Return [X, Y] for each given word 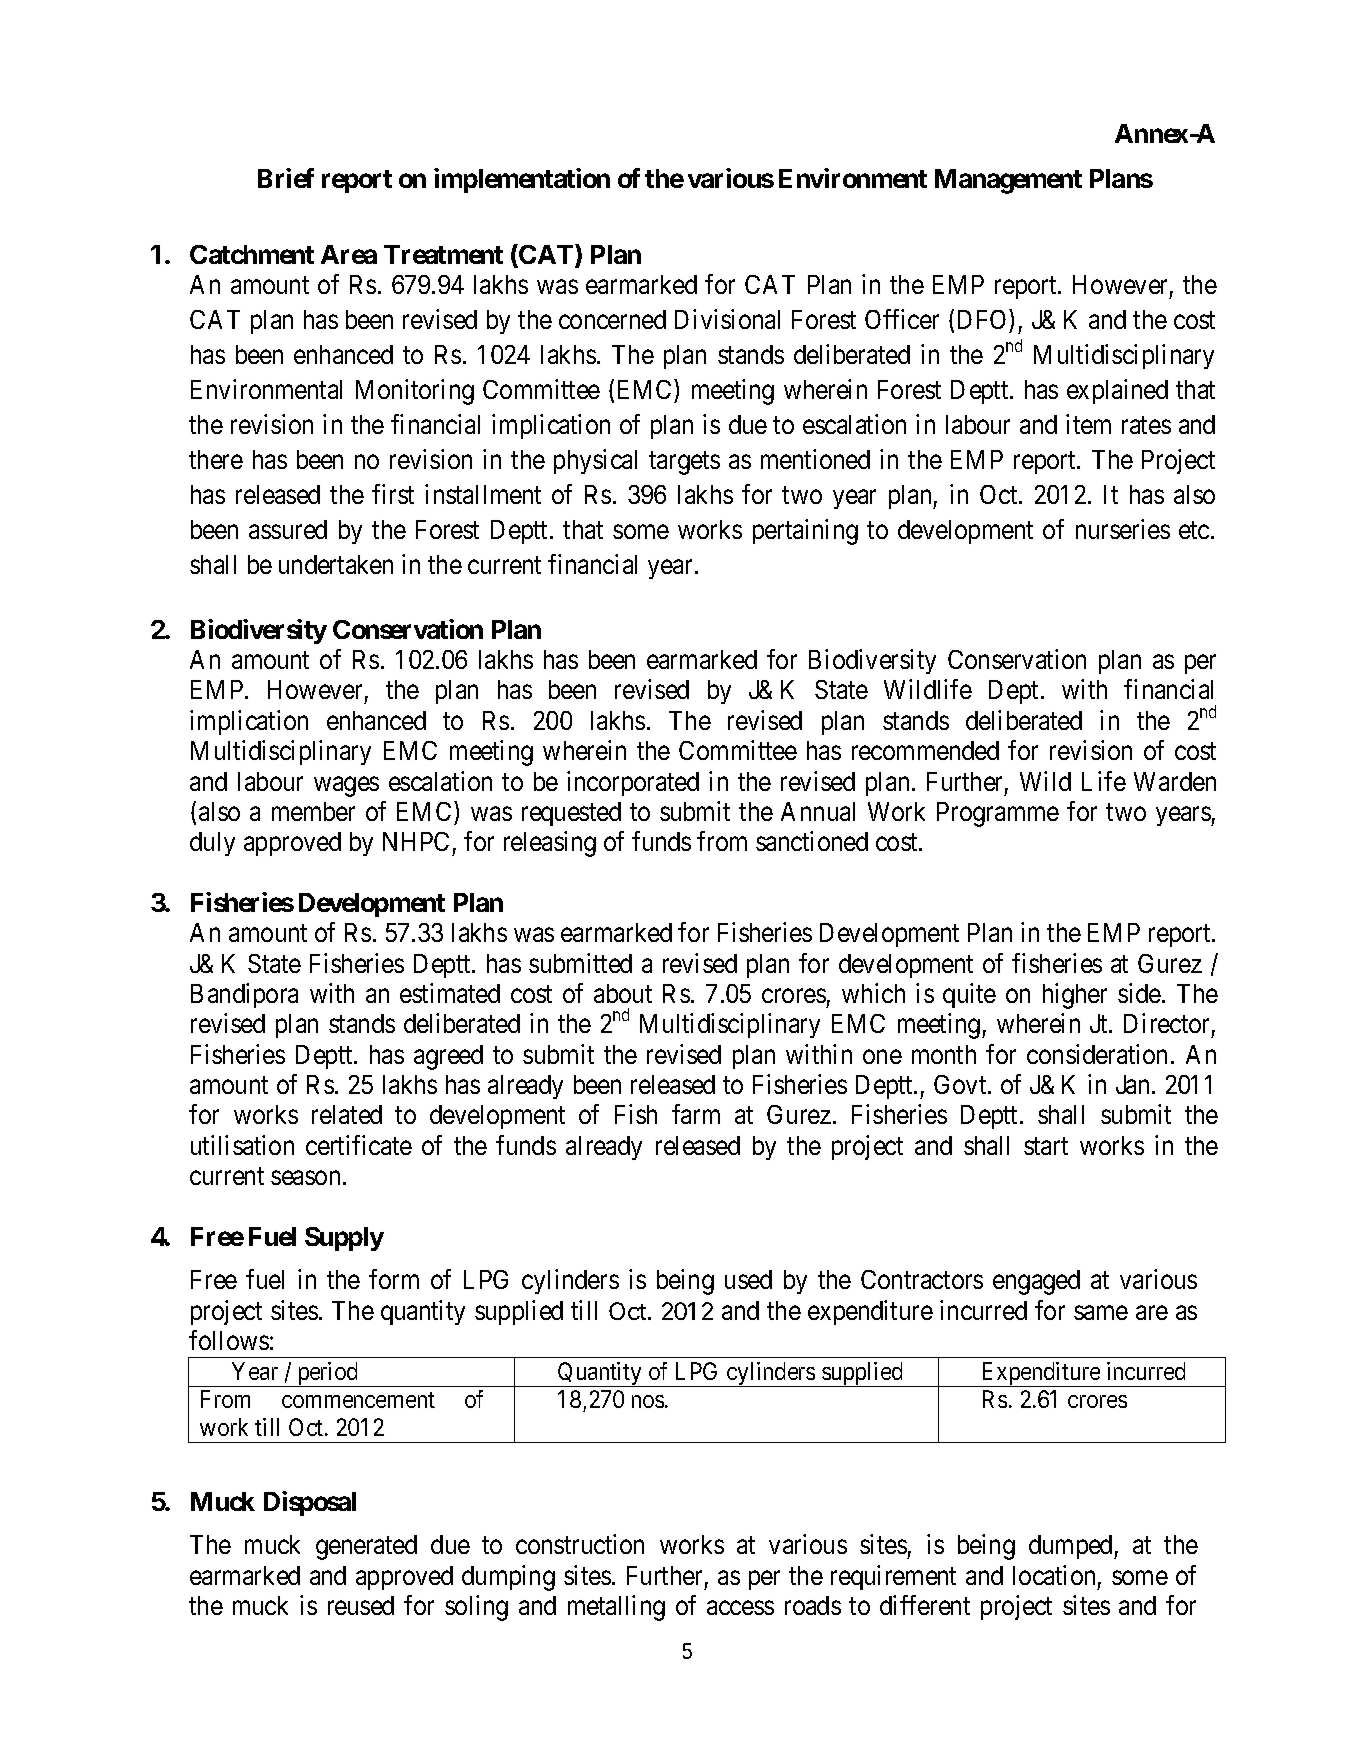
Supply [344, 1239]
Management [1008, 181]
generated [366, 1547]
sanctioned [812, 841]
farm [696, 1114]
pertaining [805, 532]
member [313, 811]
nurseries [1123, 529]
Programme [998, 814]
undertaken [336, 564]
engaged [1036, 1282]
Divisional [727, 319]
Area [349, 254]
